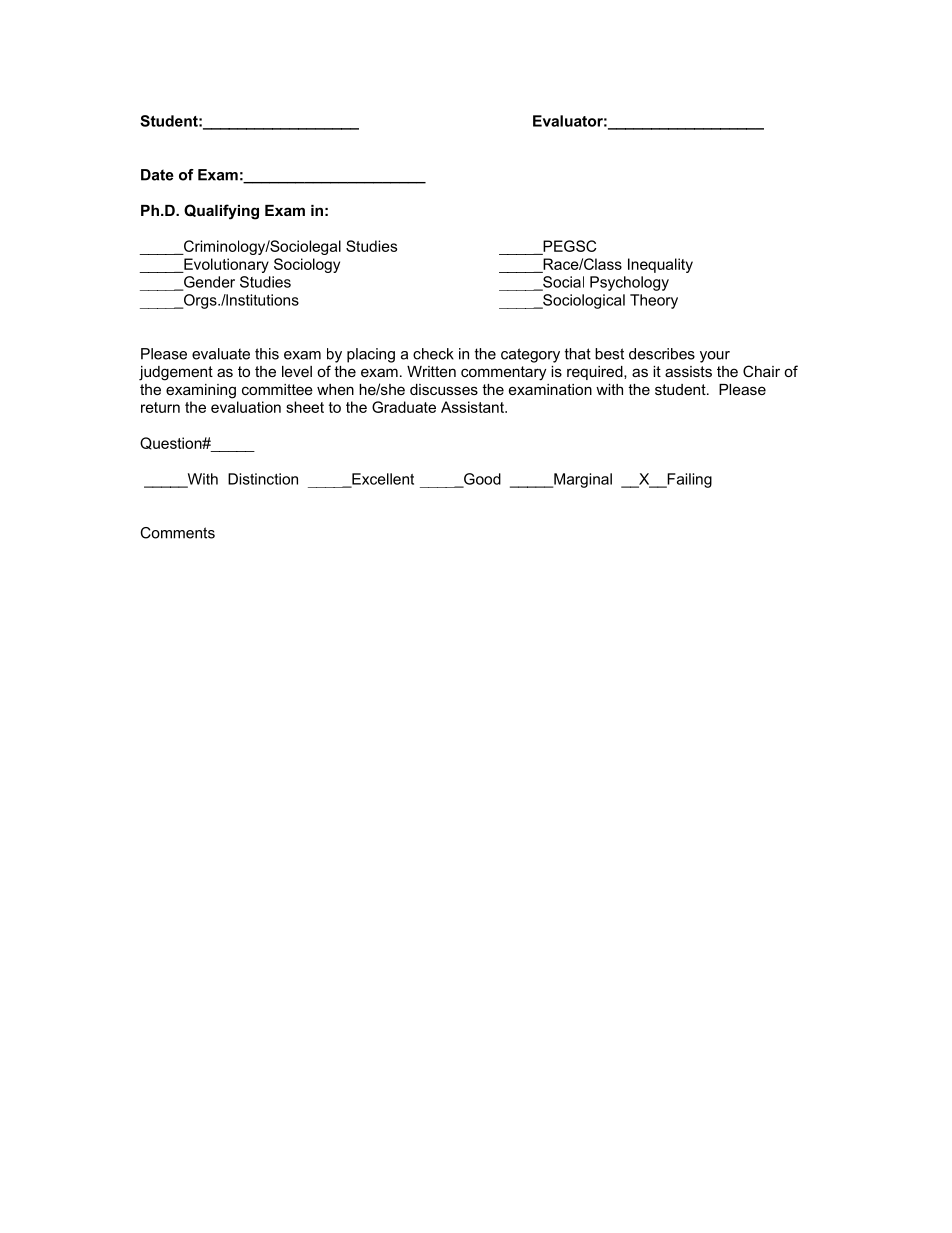 The image size is (952, 1233). I want to click on evaluate, so click(221, 354).
